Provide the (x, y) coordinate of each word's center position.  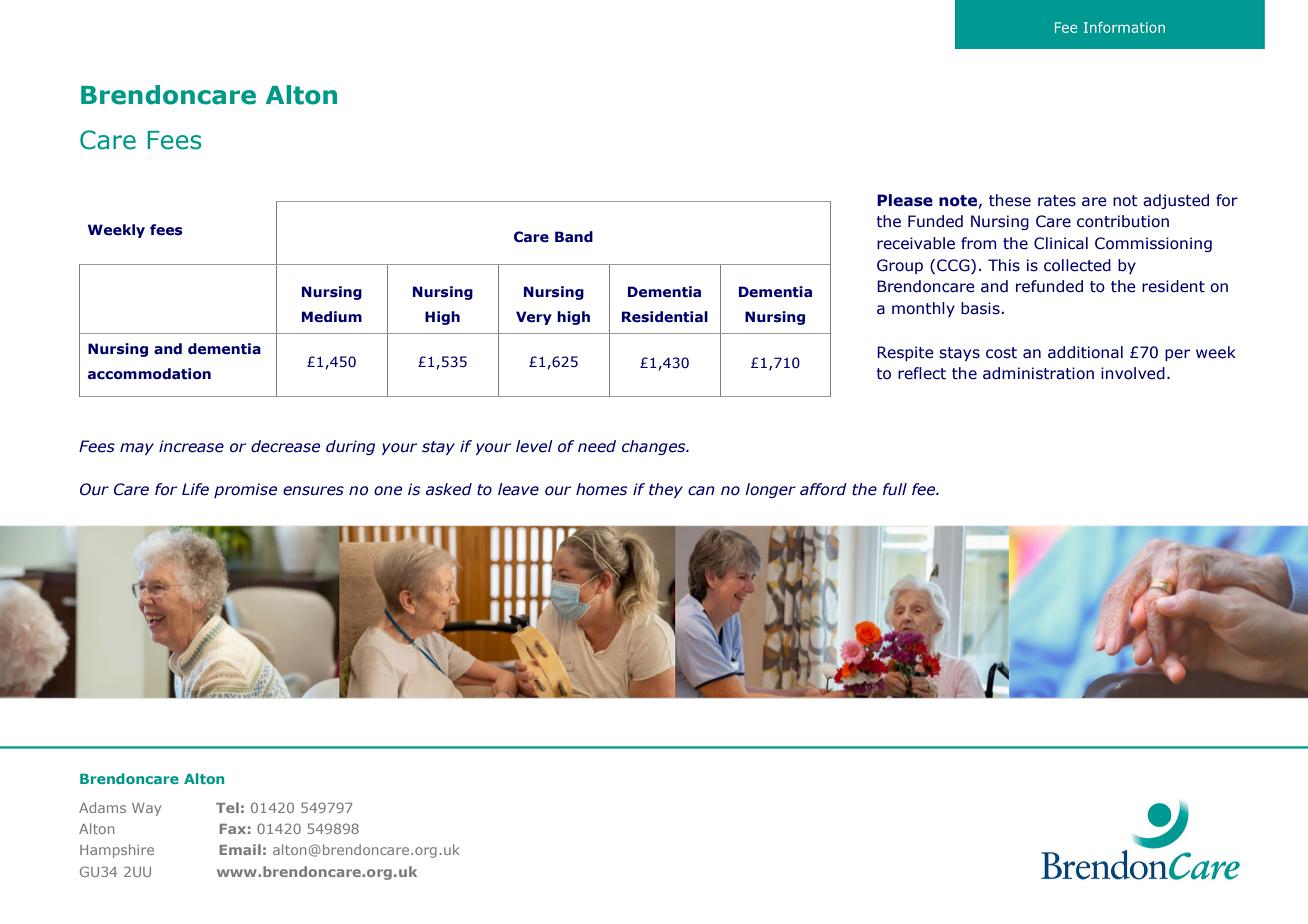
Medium (332, 317)
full (895, 489)
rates (1057, 201)
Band (574, 236)
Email (240, 849)
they (666, 490)
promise (245, 490)
